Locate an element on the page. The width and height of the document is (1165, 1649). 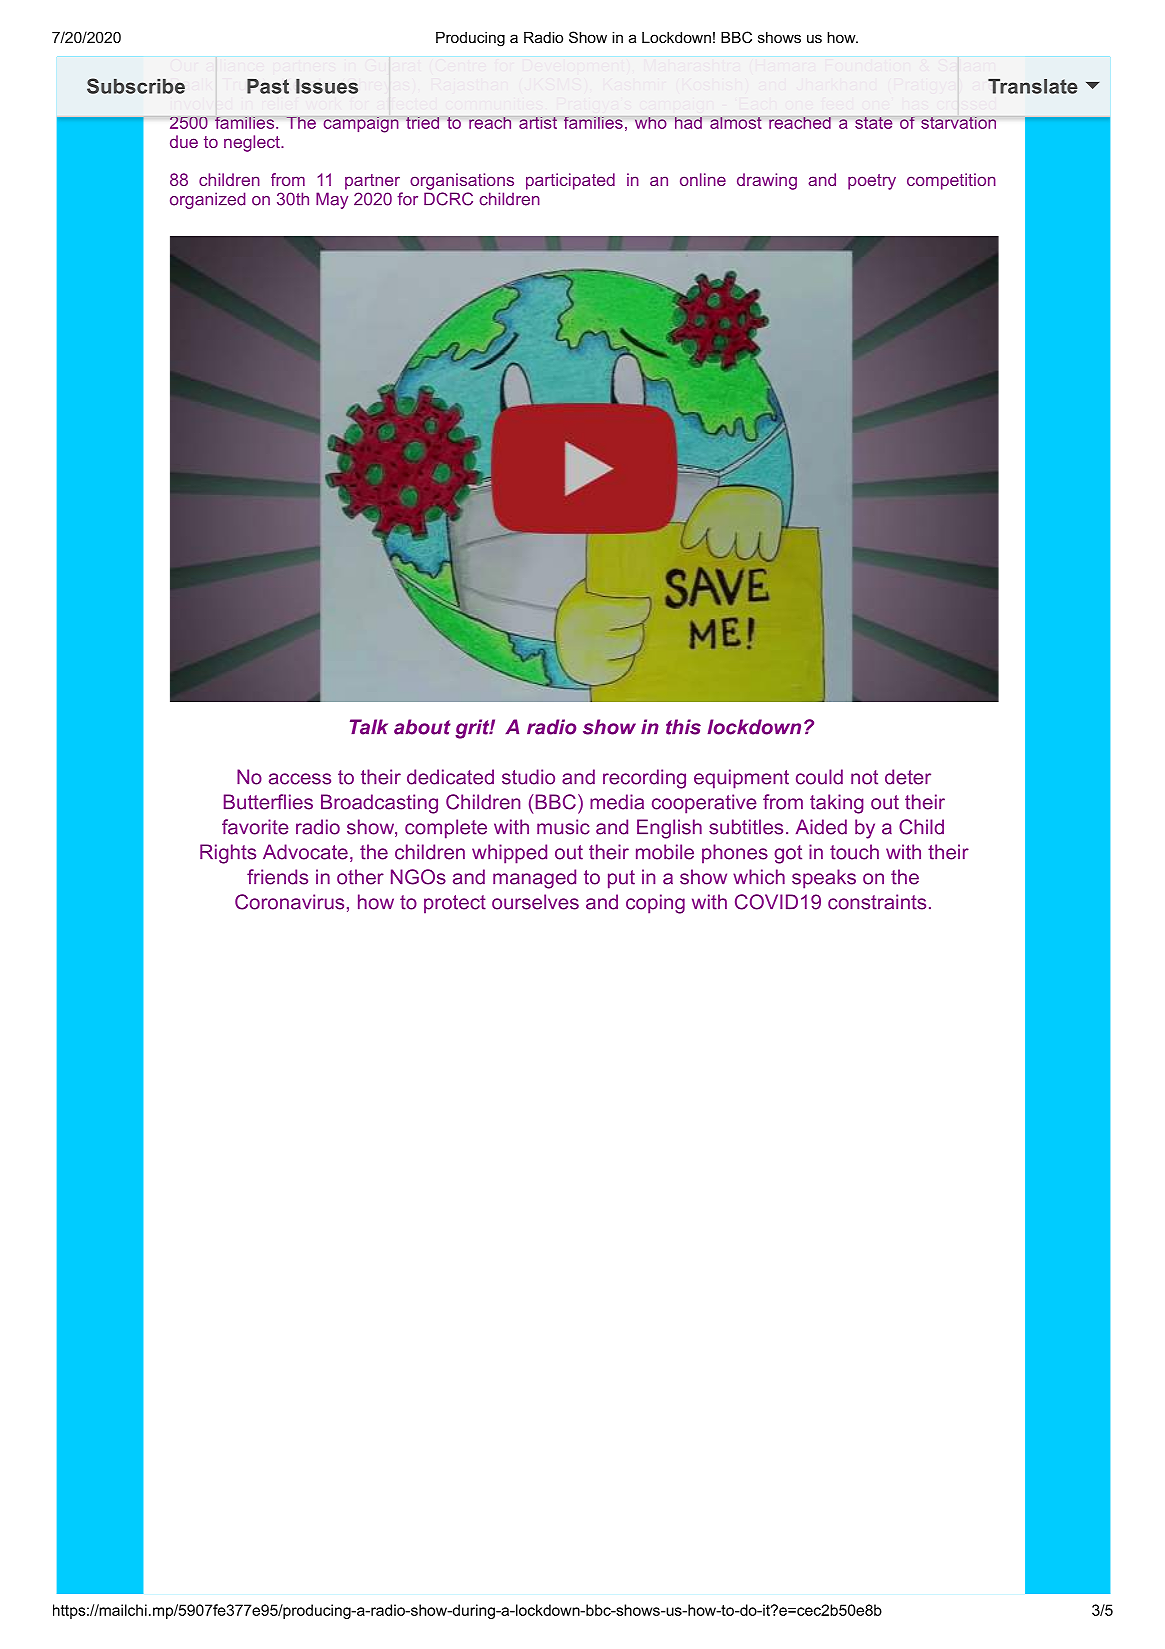
Talk is located at coordinates (369, 727).
